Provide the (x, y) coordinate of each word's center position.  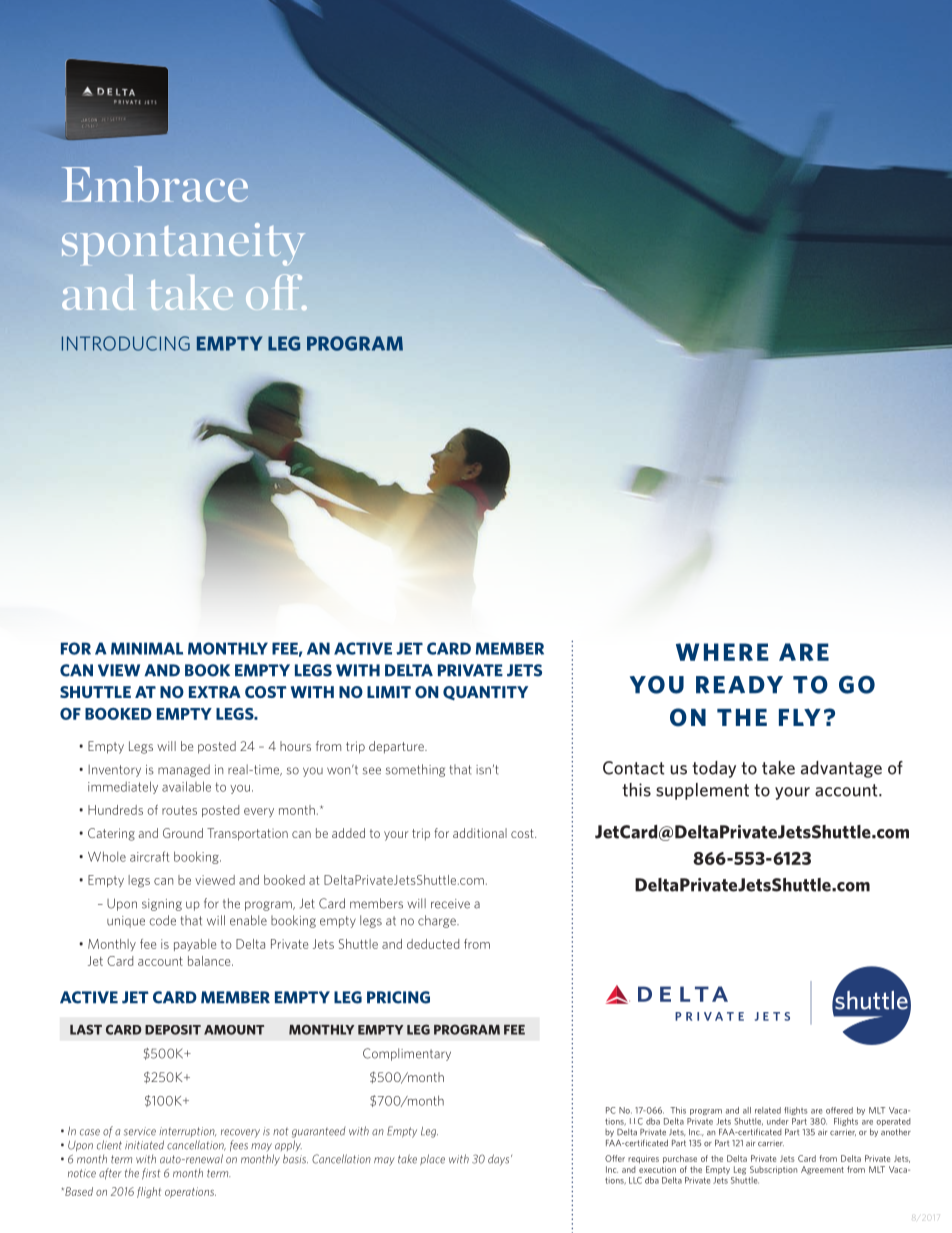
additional (480, 833)
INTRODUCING (126, 343)
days (500, 1160)
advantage (841, 769)
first (151, 1174)
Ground (183, 833)
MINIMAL (147, 648)
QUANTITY (485, 693)
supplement (702, 791)
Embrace (155, 184)
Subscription (773, 1170)
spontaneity (183, 244)
